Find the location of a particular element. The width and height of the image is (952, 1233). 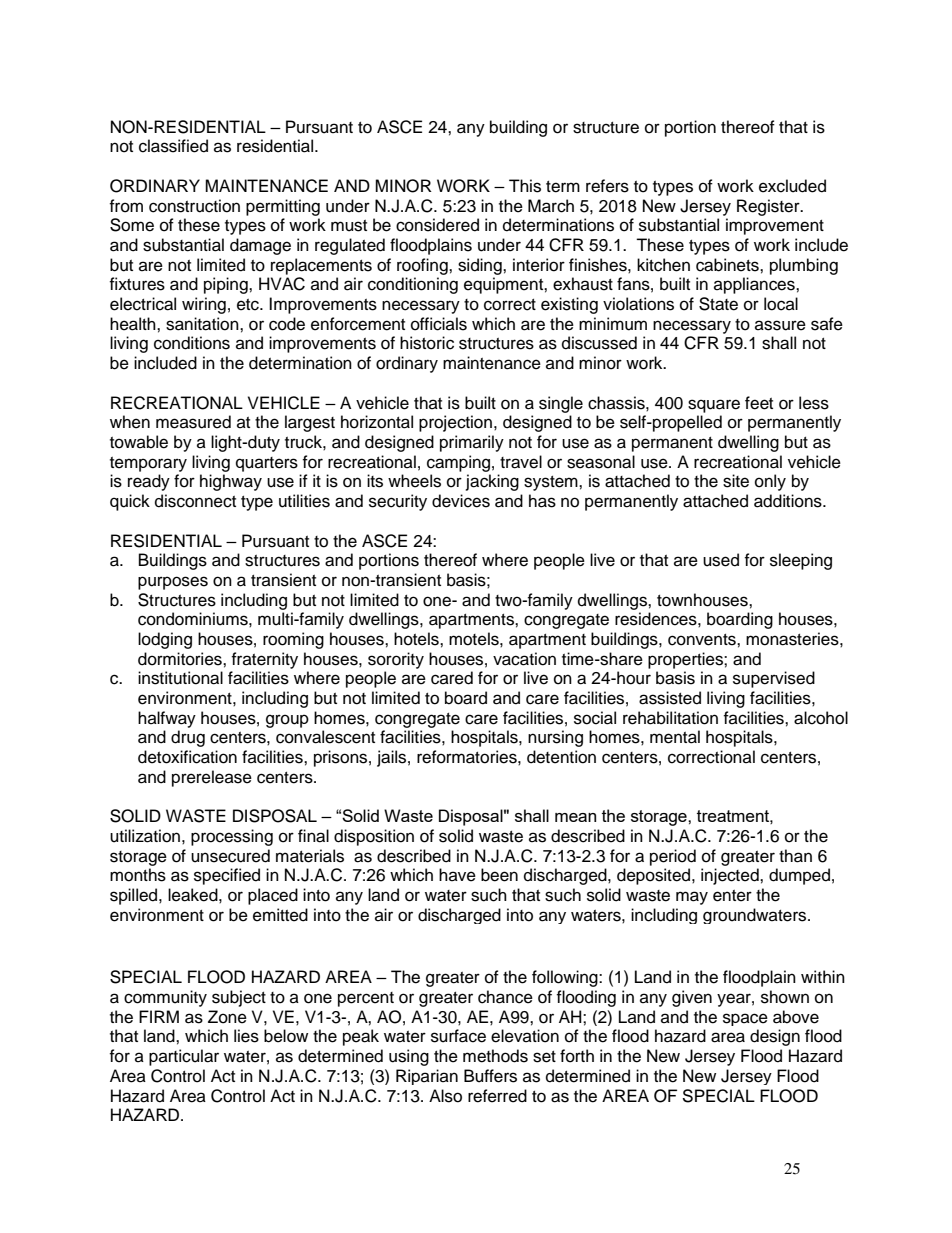

convents is located at coordinates (703, 640).
